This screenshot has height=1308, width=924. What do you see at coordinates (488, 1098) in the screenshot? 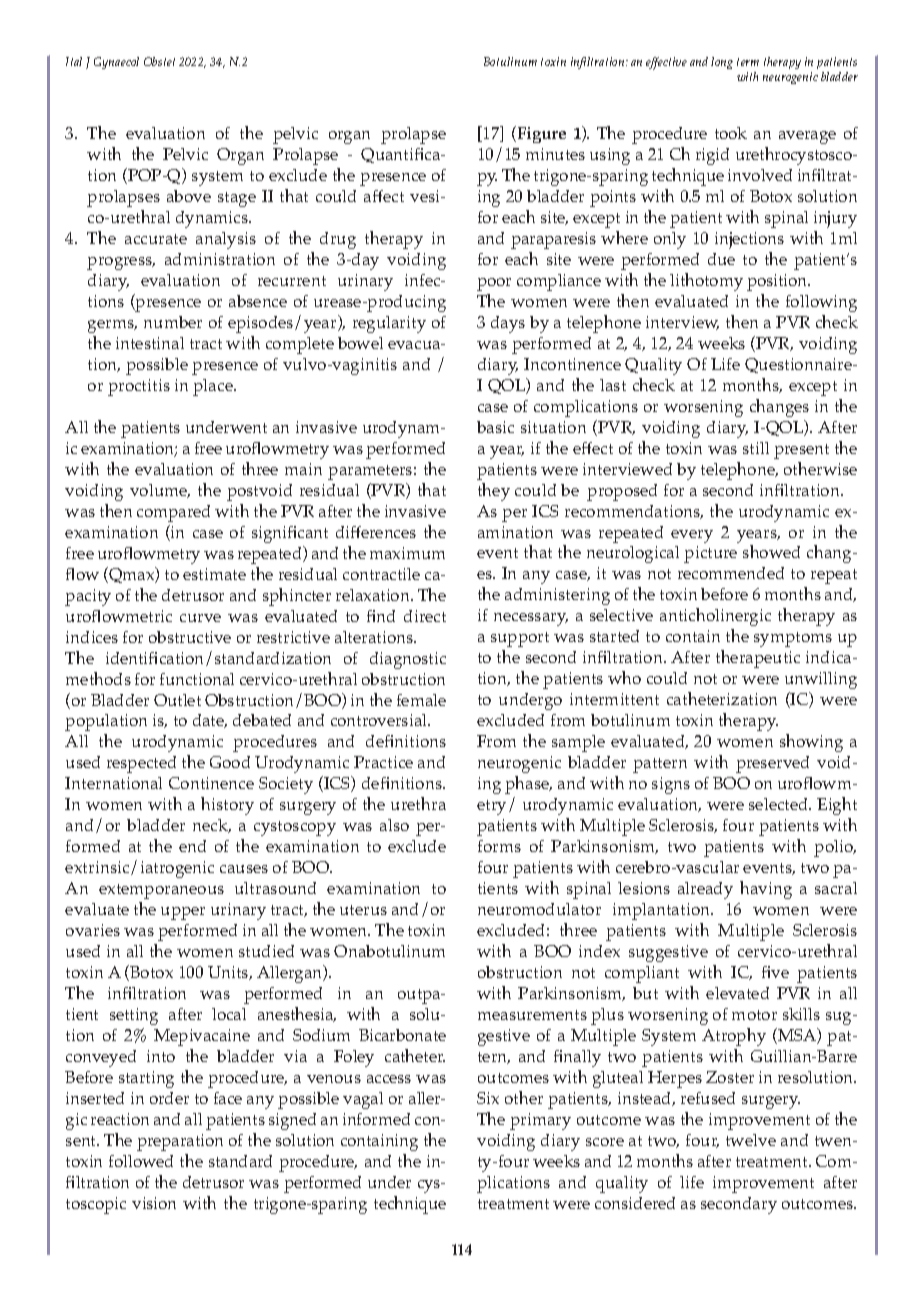
I see `Six` at bounding box center [488, 1098].
